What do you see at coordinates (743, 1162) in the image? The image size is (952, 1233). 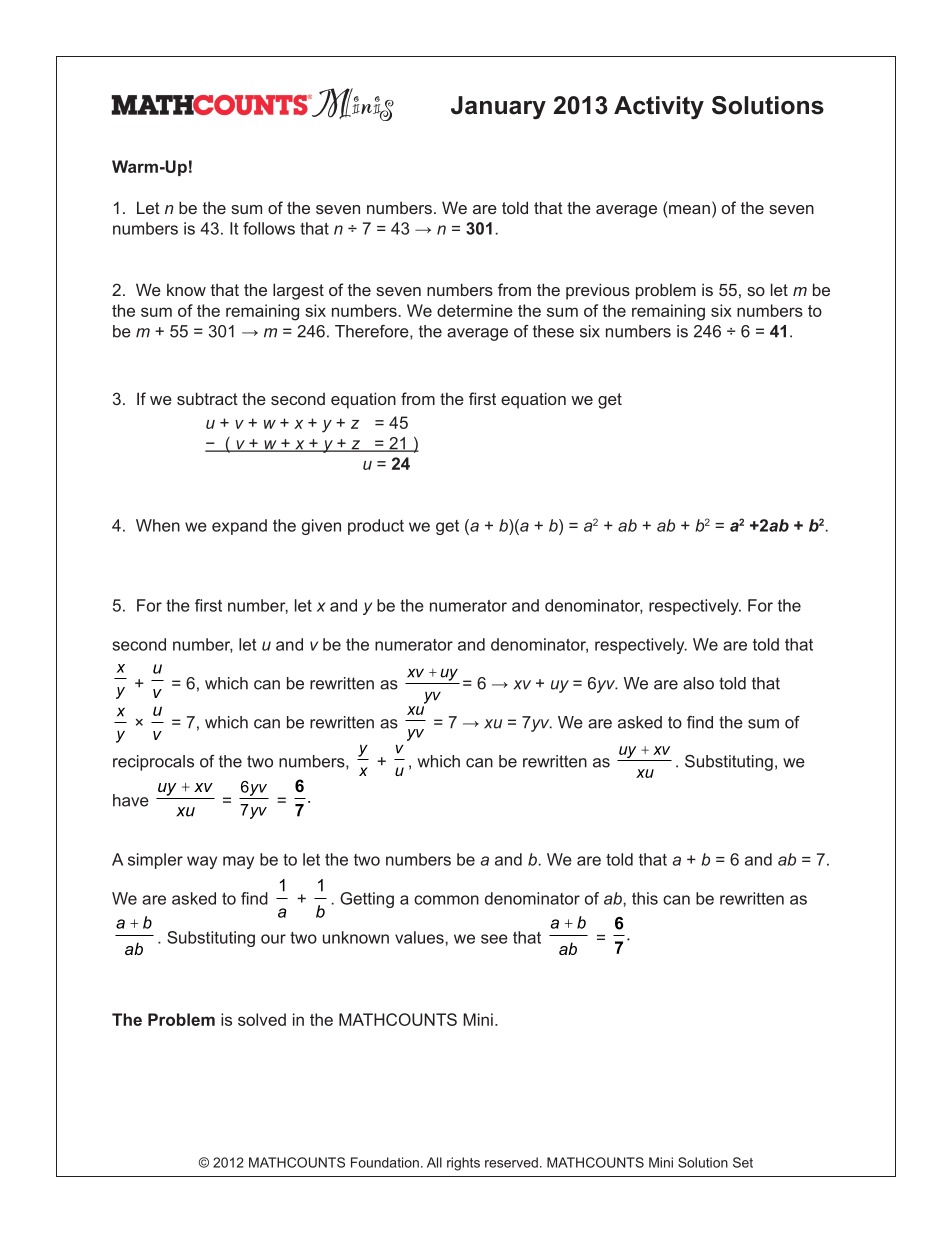 I see `Set` at bounding box center [743, 1162].
